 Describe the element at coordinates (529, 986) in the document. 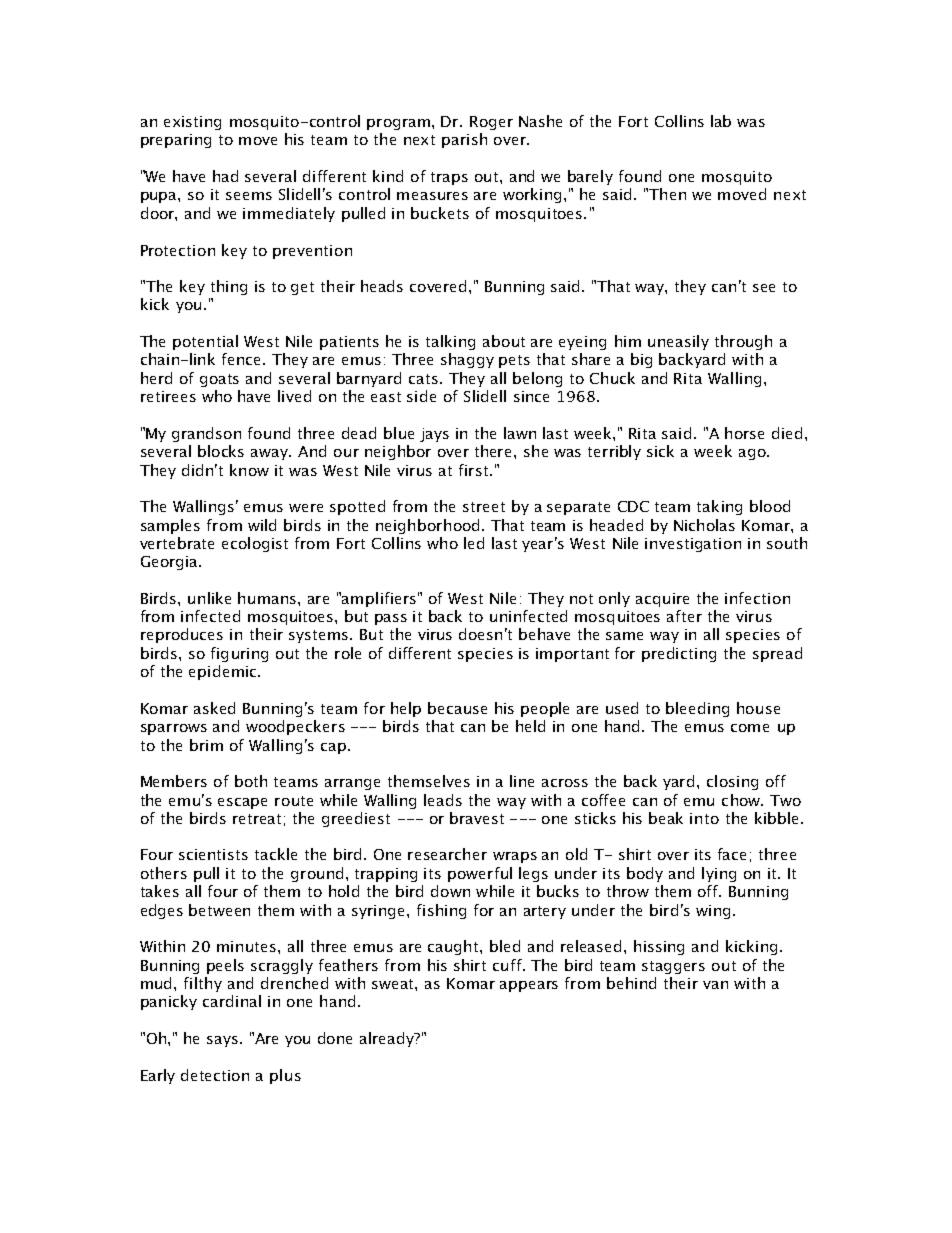

I see `appears` at that location.
